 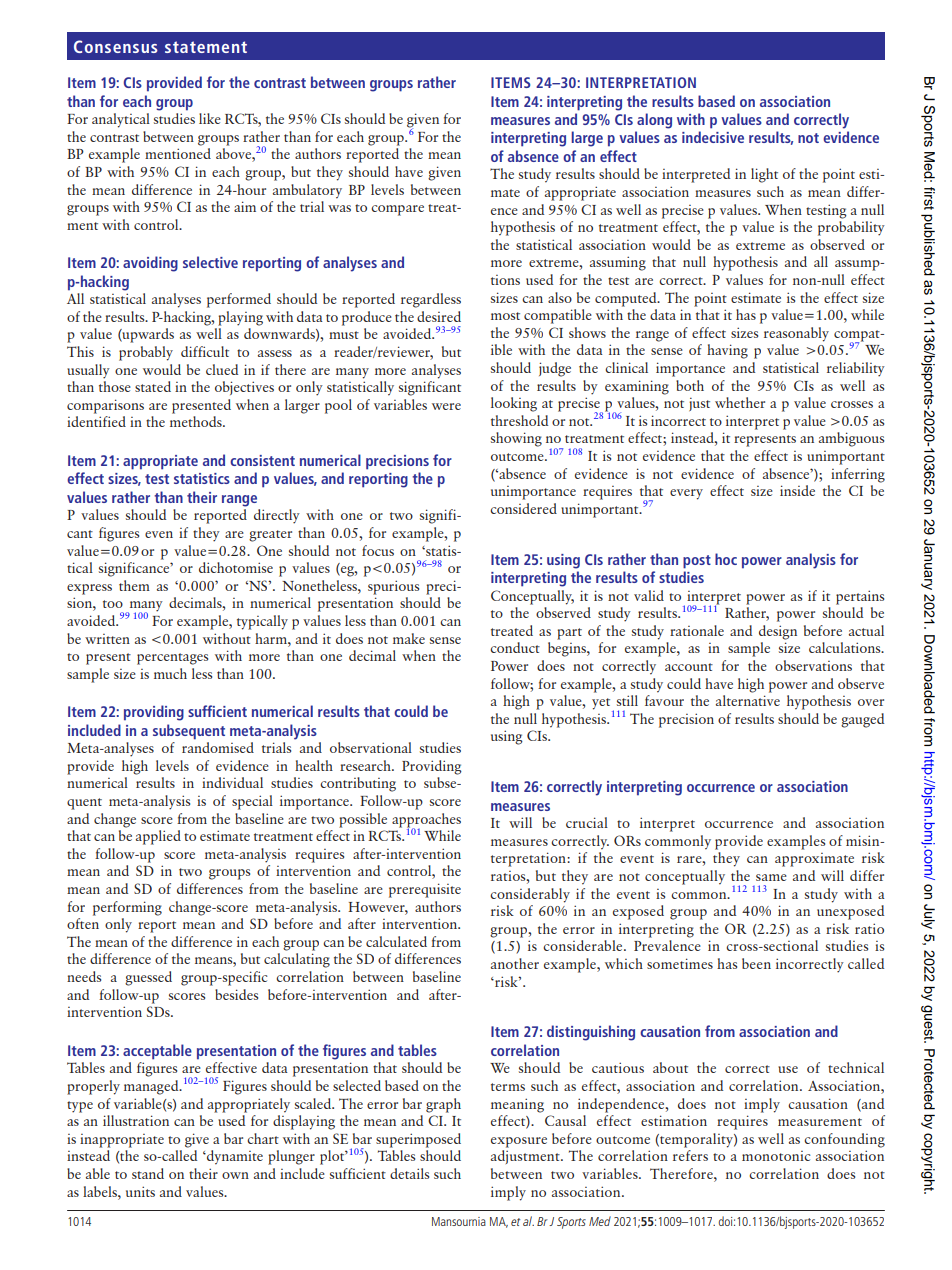 What do you see at coordinates (654, 121) in the image?
I see `along` at bounding box center [654, 121].
